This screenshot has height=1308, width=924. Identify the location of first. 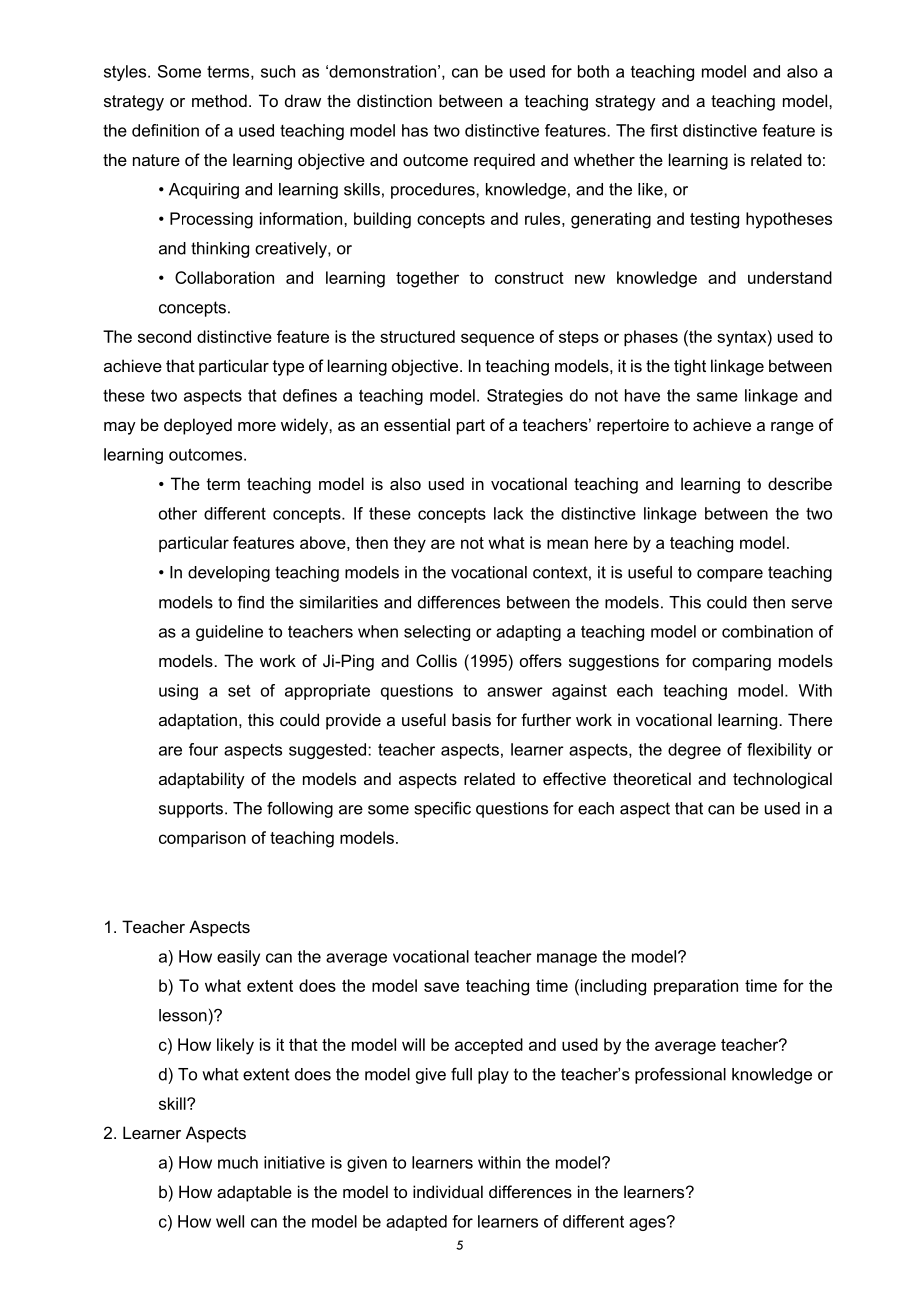
(664, 130).
